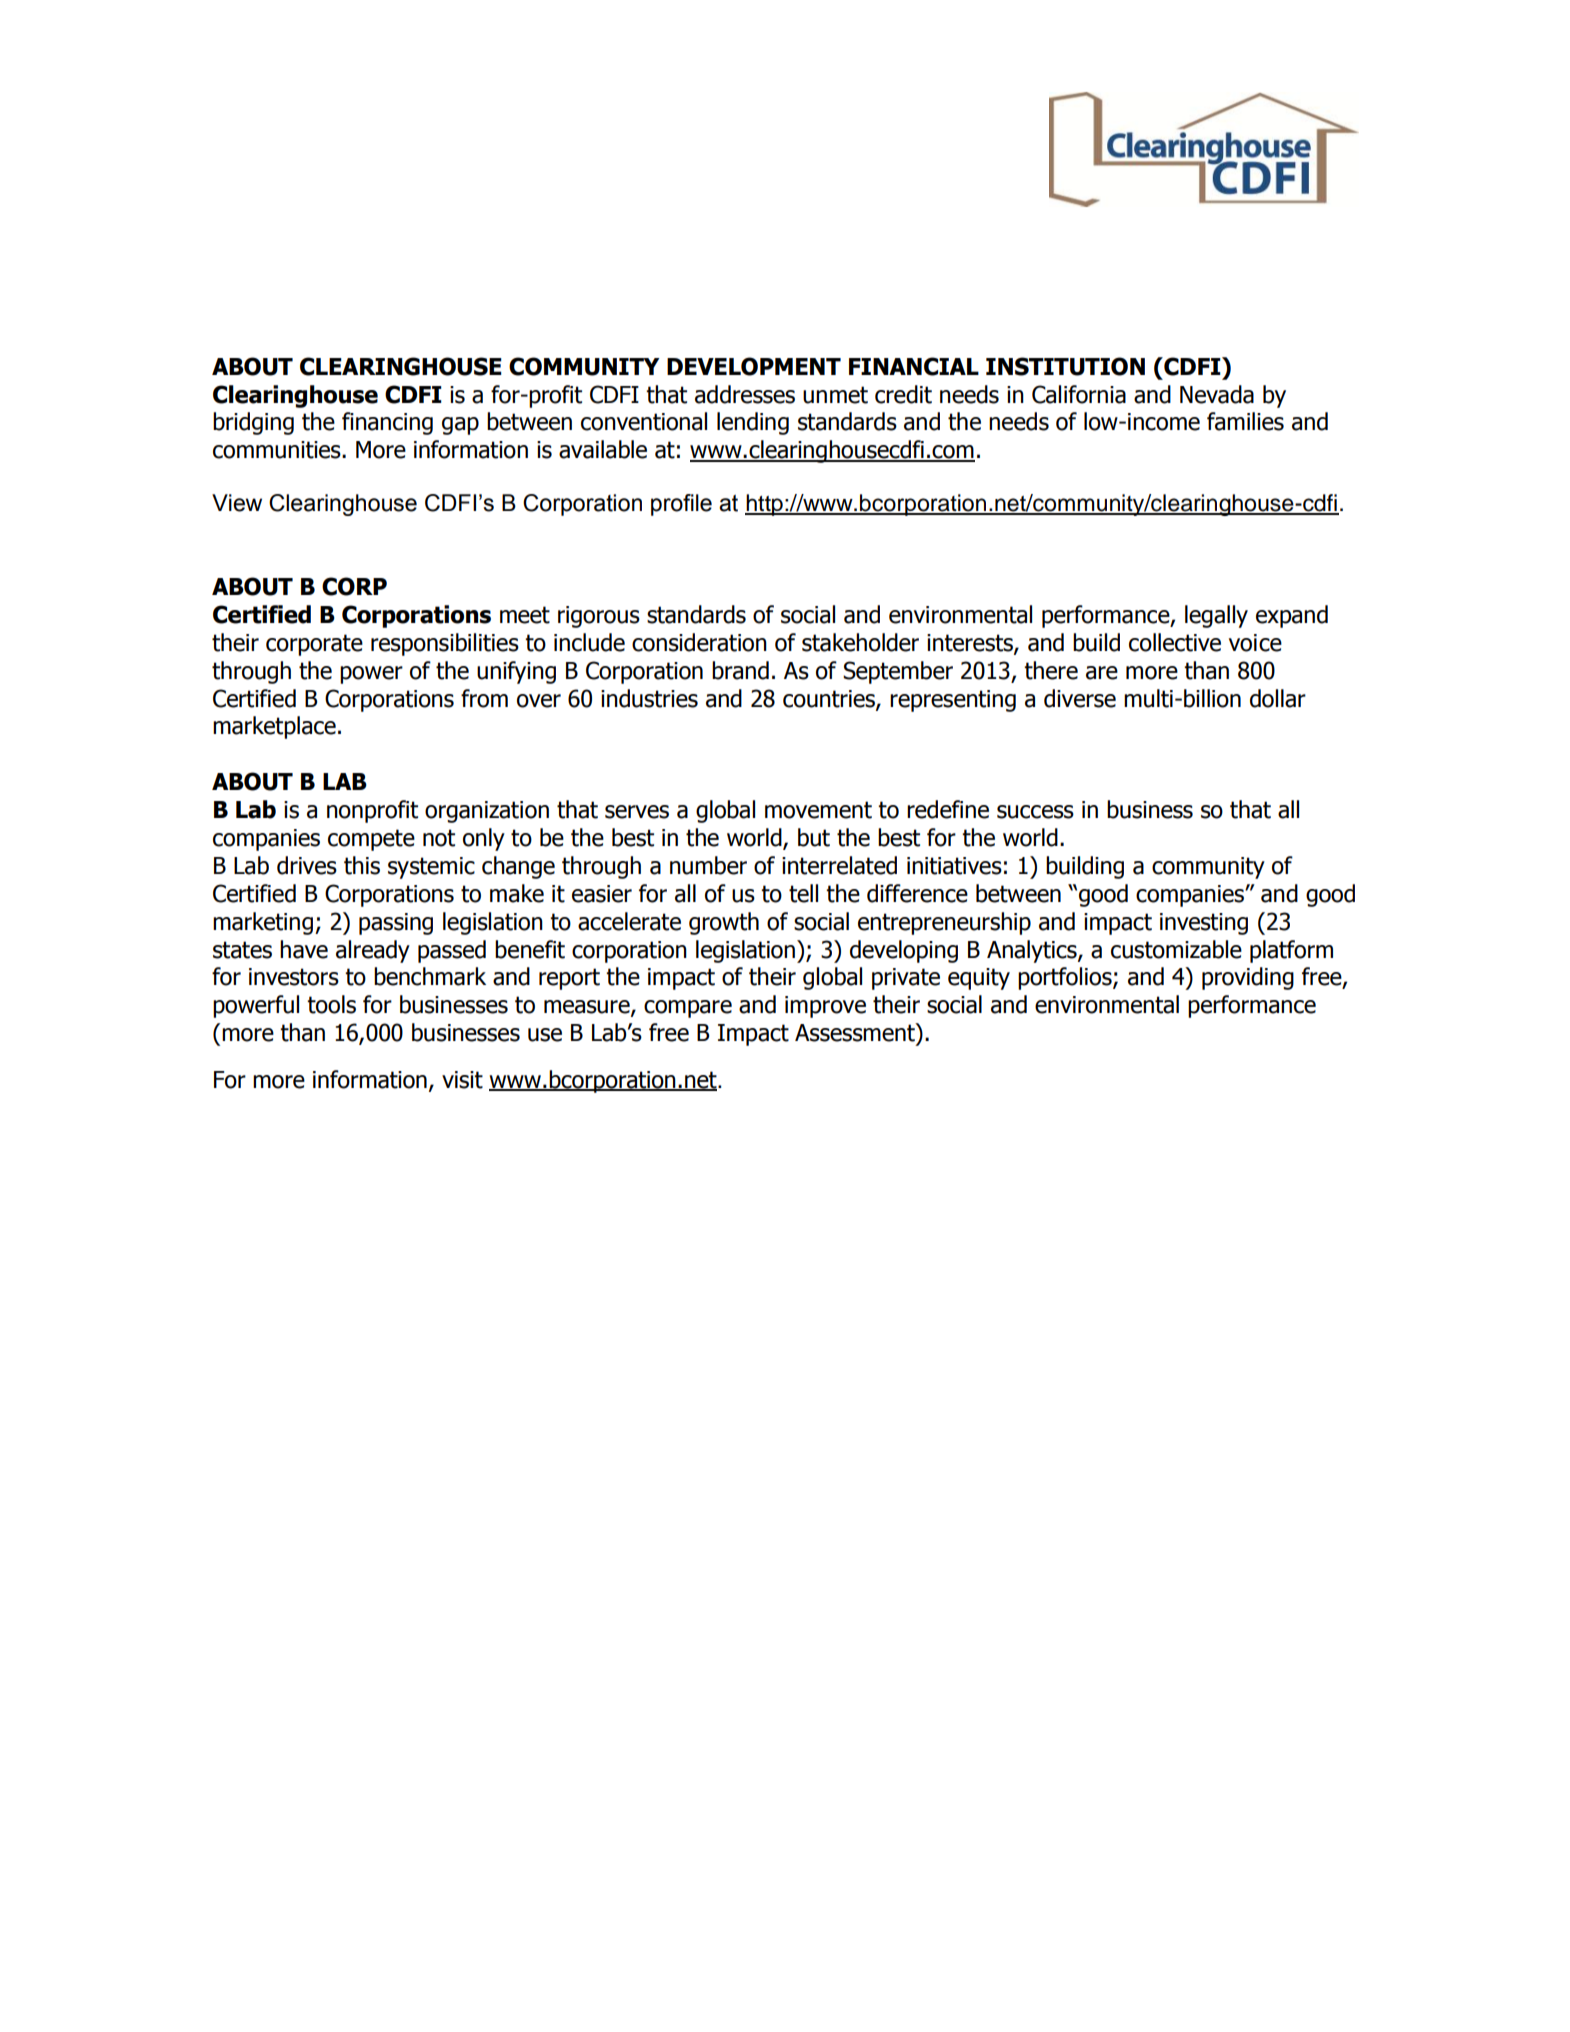 The height and width of the page is (2032, 1570). What do you see at coordinates (745, 394) in the page?
I see `addresses` at bounding box center [745, 394].
